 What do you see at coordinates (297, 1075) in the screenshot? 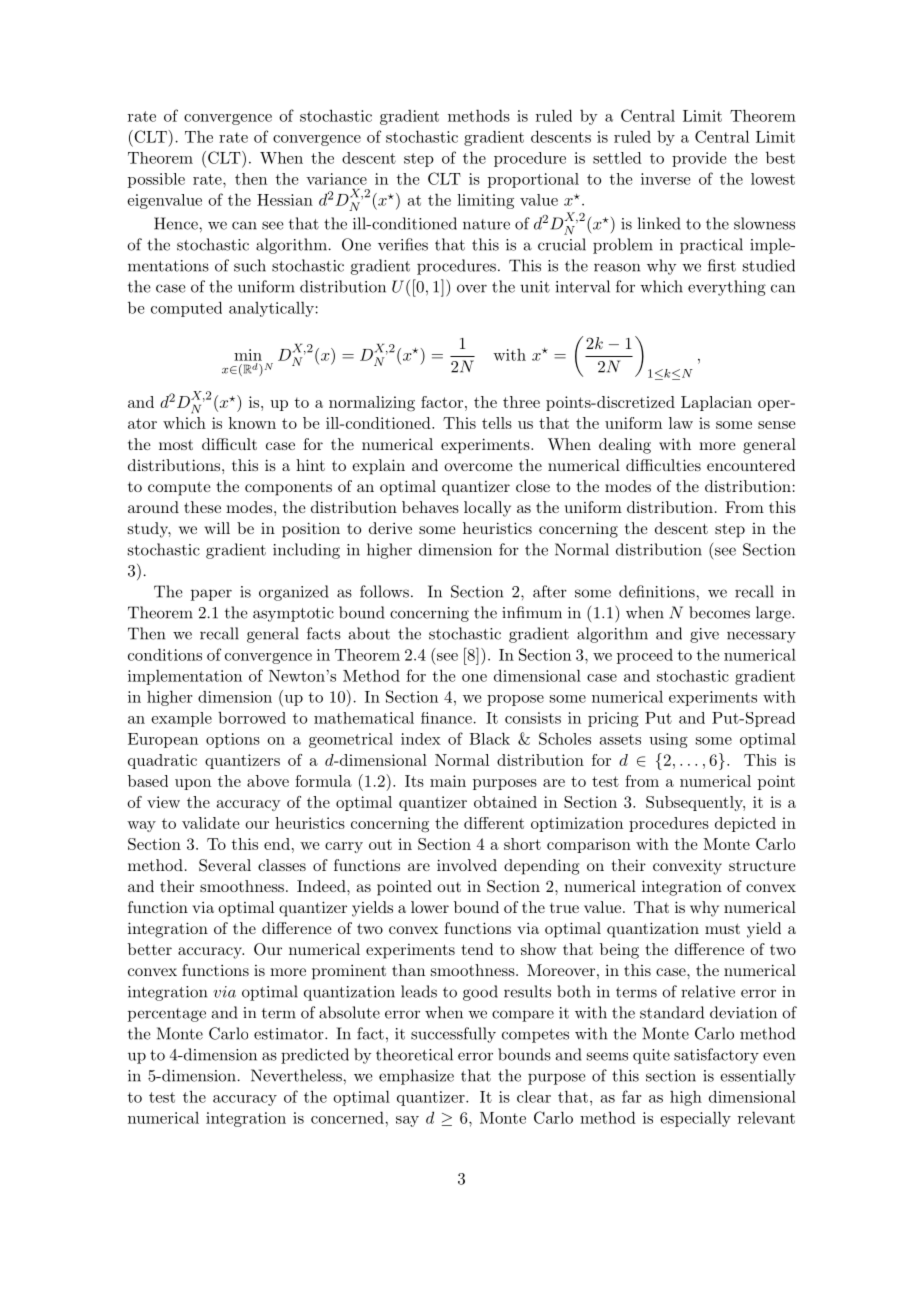
I see `Nevertheless` at bounding box center [297, 1075].
